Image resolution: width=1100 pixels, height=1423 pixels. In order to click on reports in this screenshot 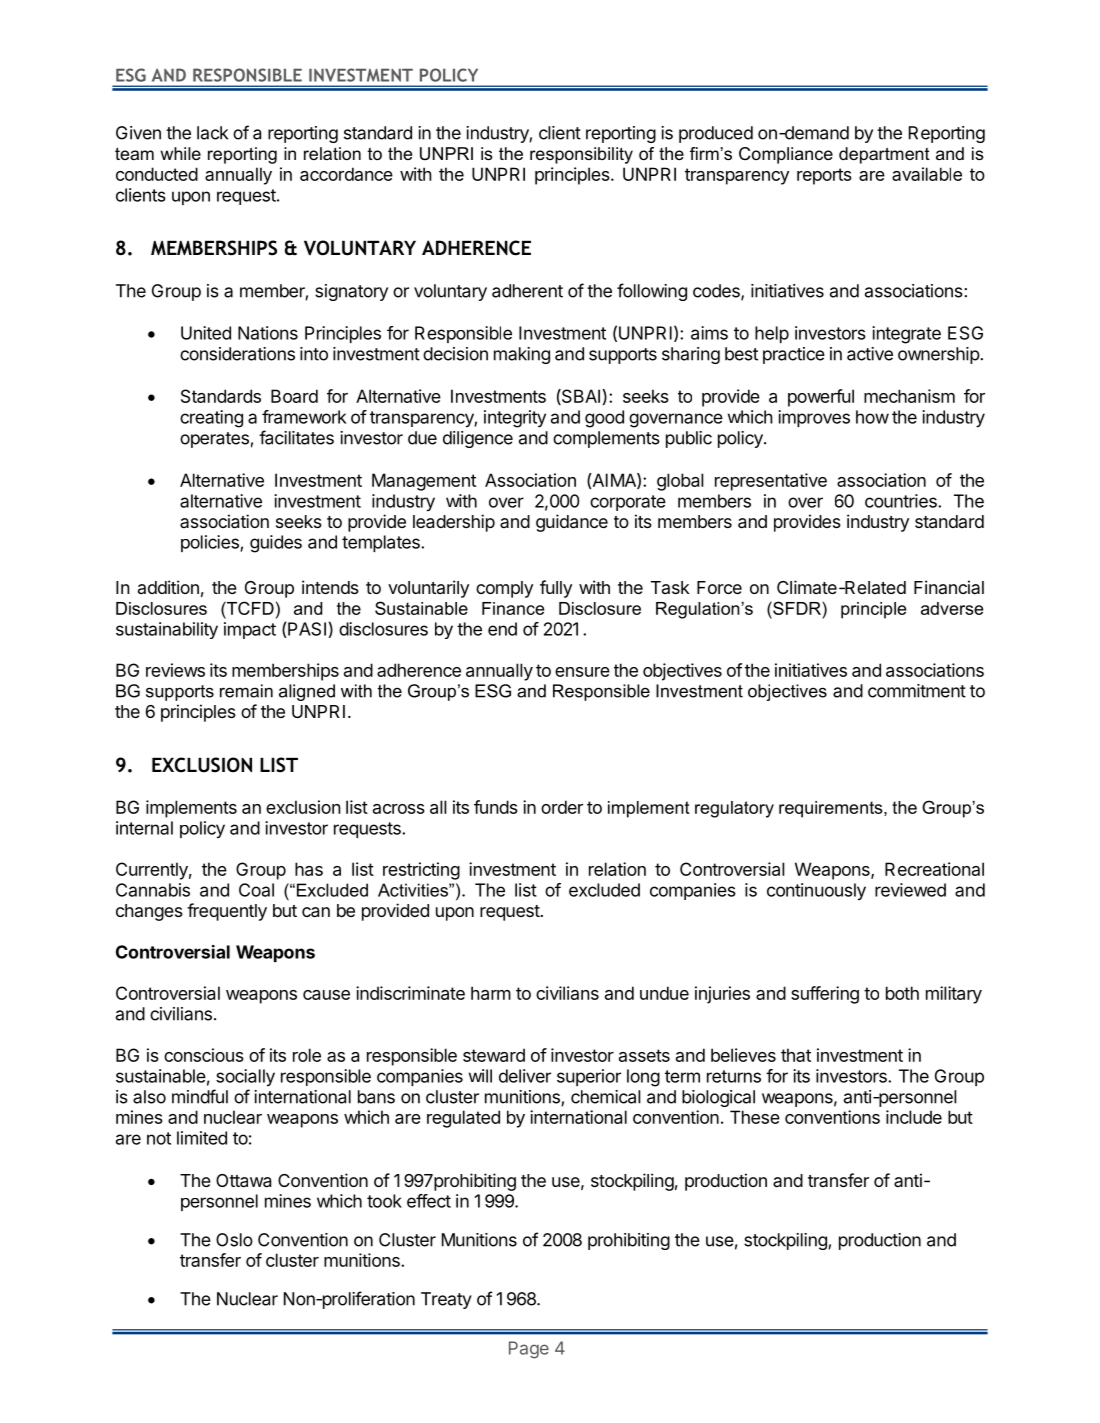, I will do `click(824, 176)`.
